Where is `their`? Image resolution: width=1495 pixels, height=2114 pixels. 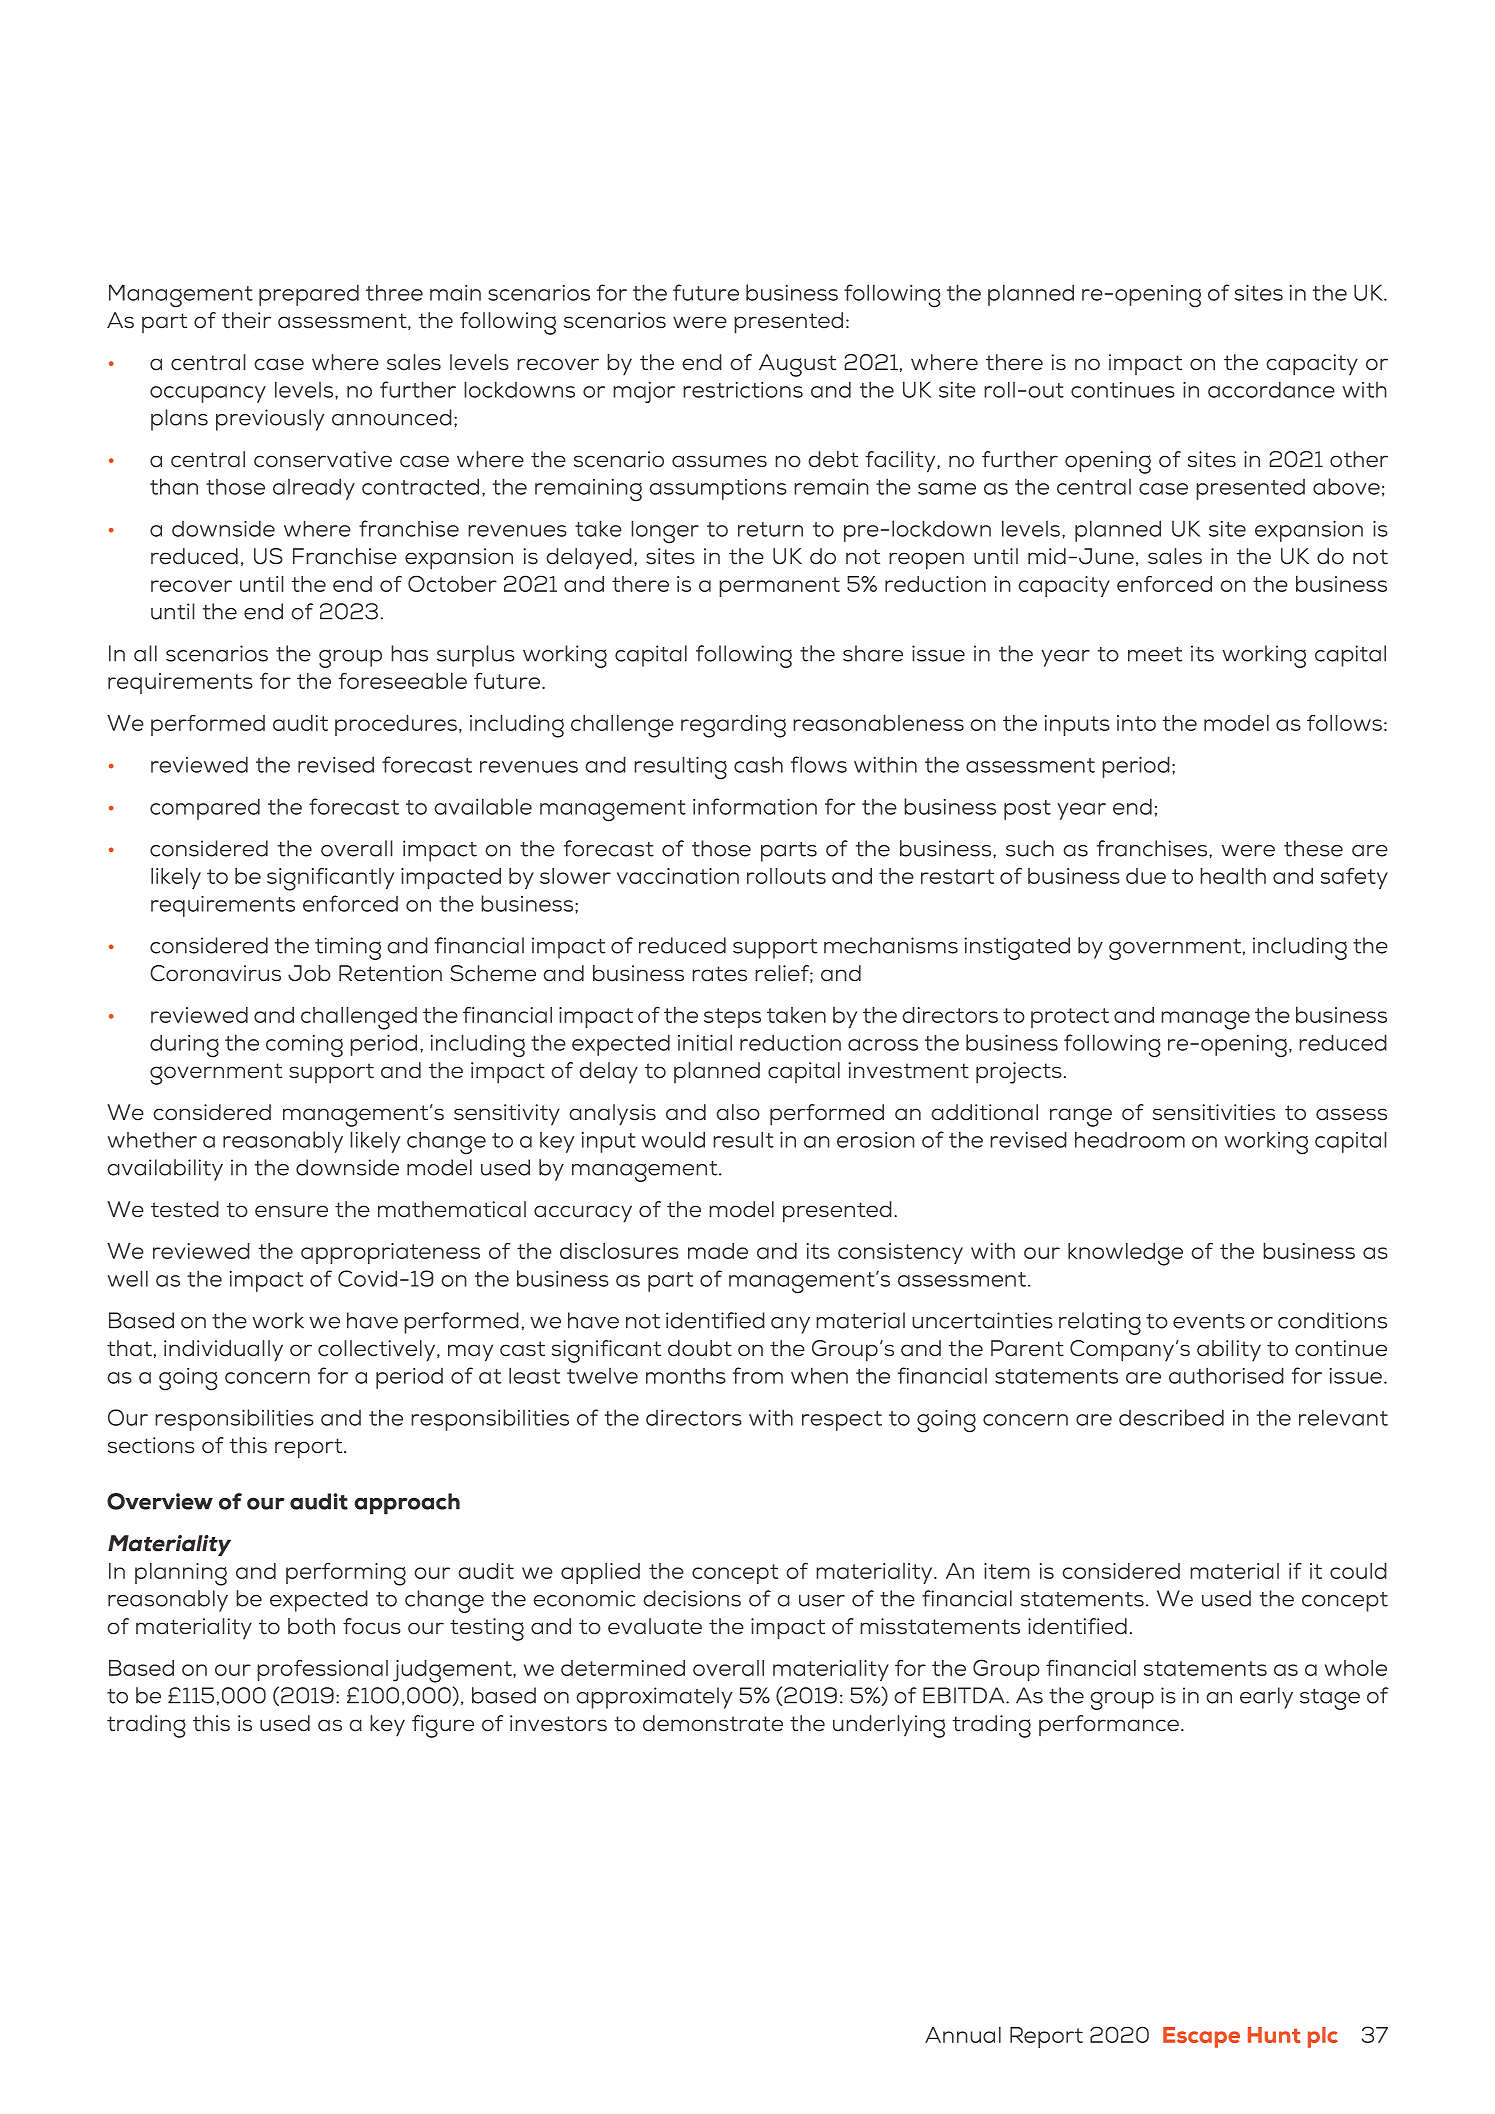
their is located at coordinates (246, 320).
